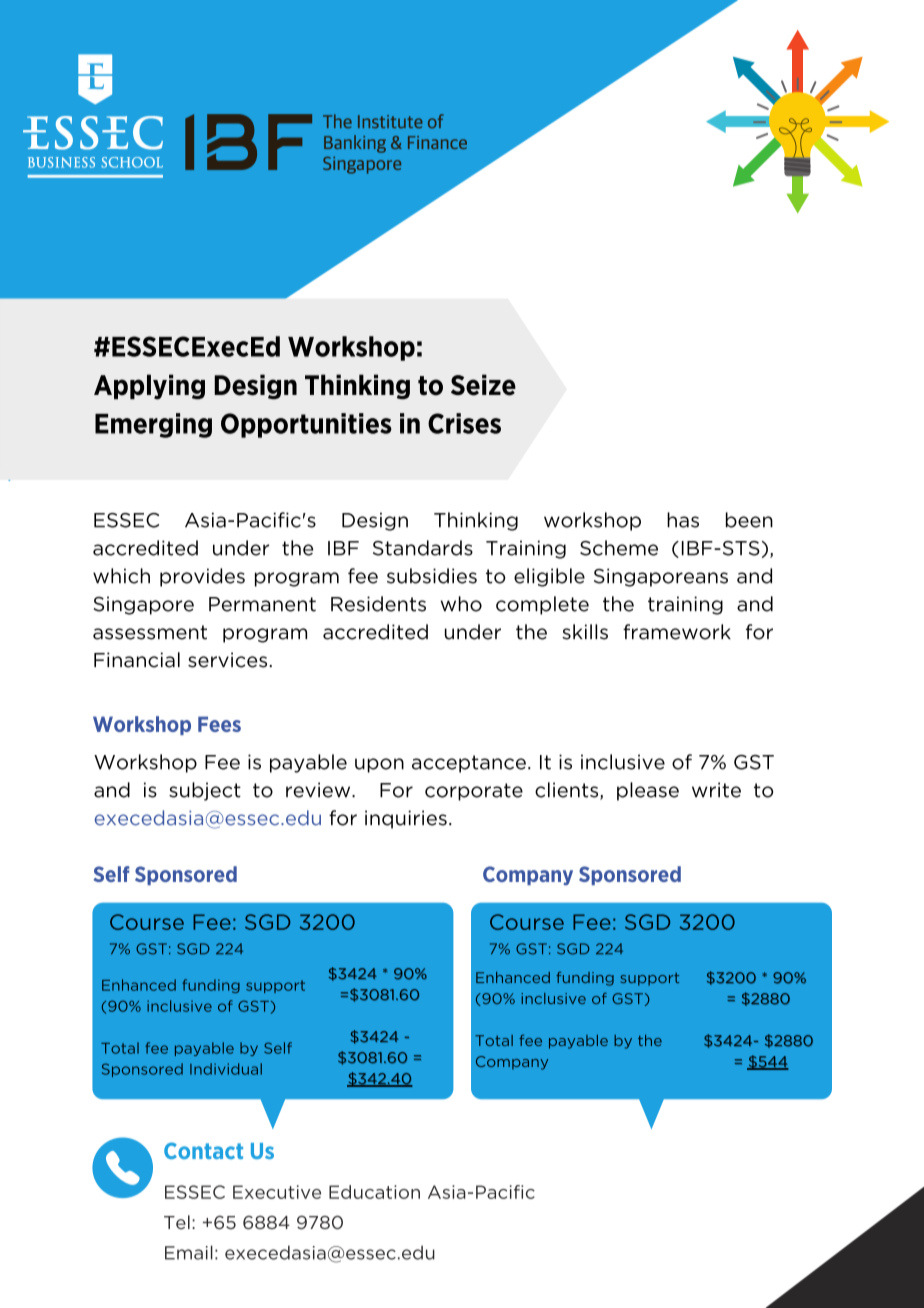 The width and height of the page is (924, 1308). Describe the element at coordinates (683, 520) in the page. I see `has` at that location.
